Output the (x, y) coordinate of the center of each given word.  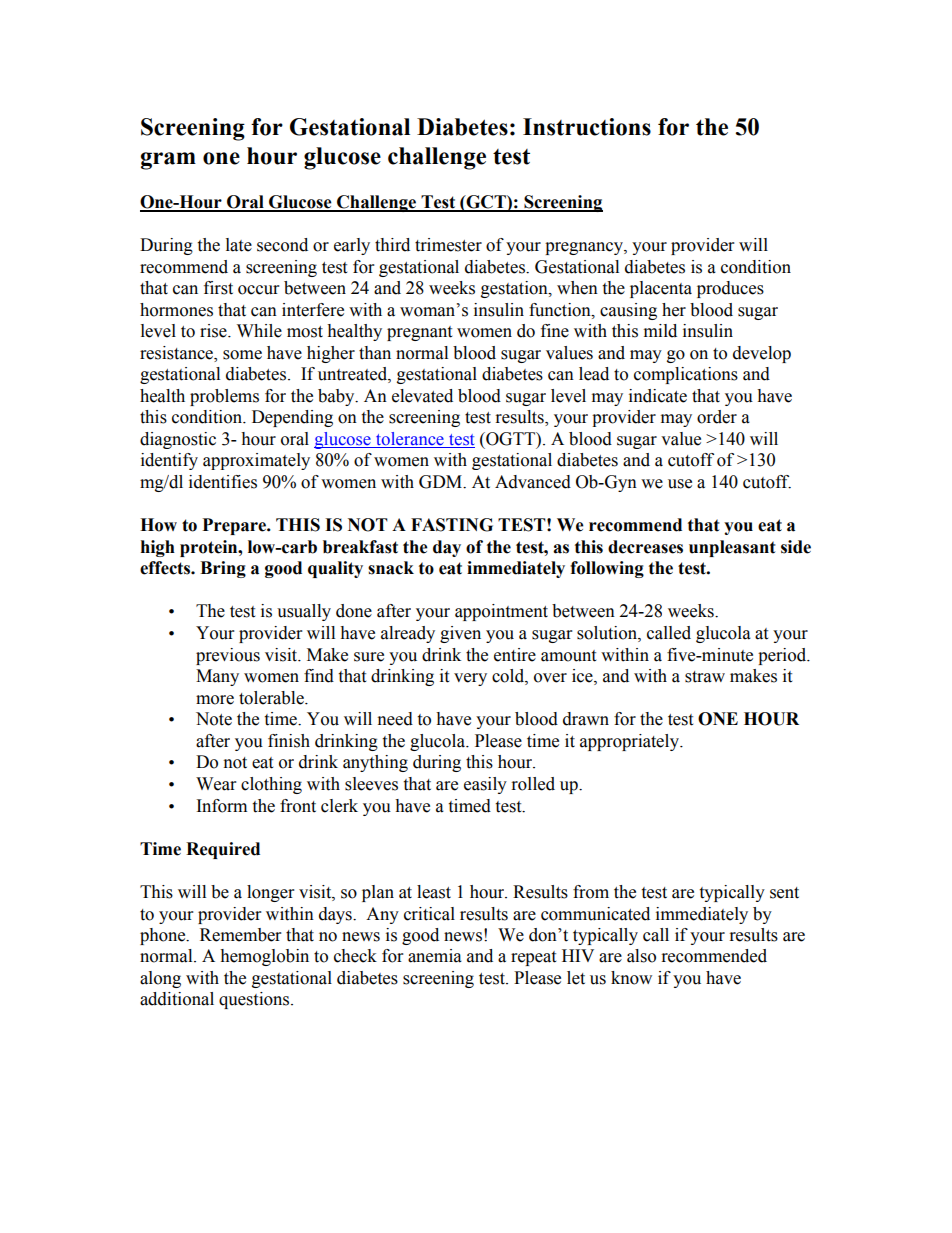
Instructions (587, 127)
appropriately (630, 742)
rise (214, 331)
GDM (442, 482)
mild (660, 331)
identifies (223, 482)
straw (705, 677)
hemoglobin (264, 957)
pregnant (419, 333)
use (680, 484)
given (460, 634)
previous (228, 656)
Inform (222, 806)
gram (168, 161)
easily (485, 785)
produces (730, 289)
